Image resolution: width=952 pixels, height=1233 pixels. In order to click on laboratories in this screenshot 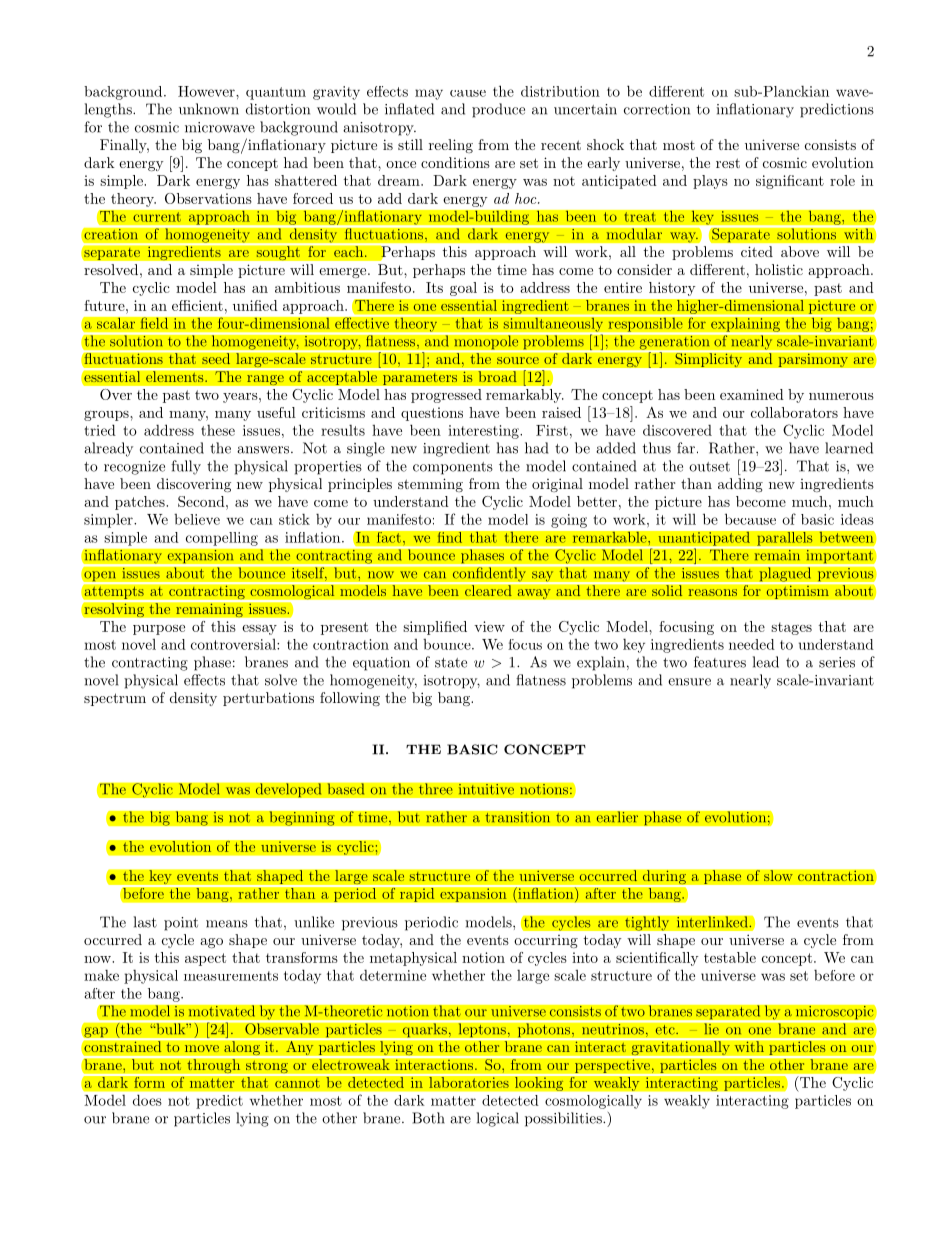, I will do `click(469, 1081)`.
